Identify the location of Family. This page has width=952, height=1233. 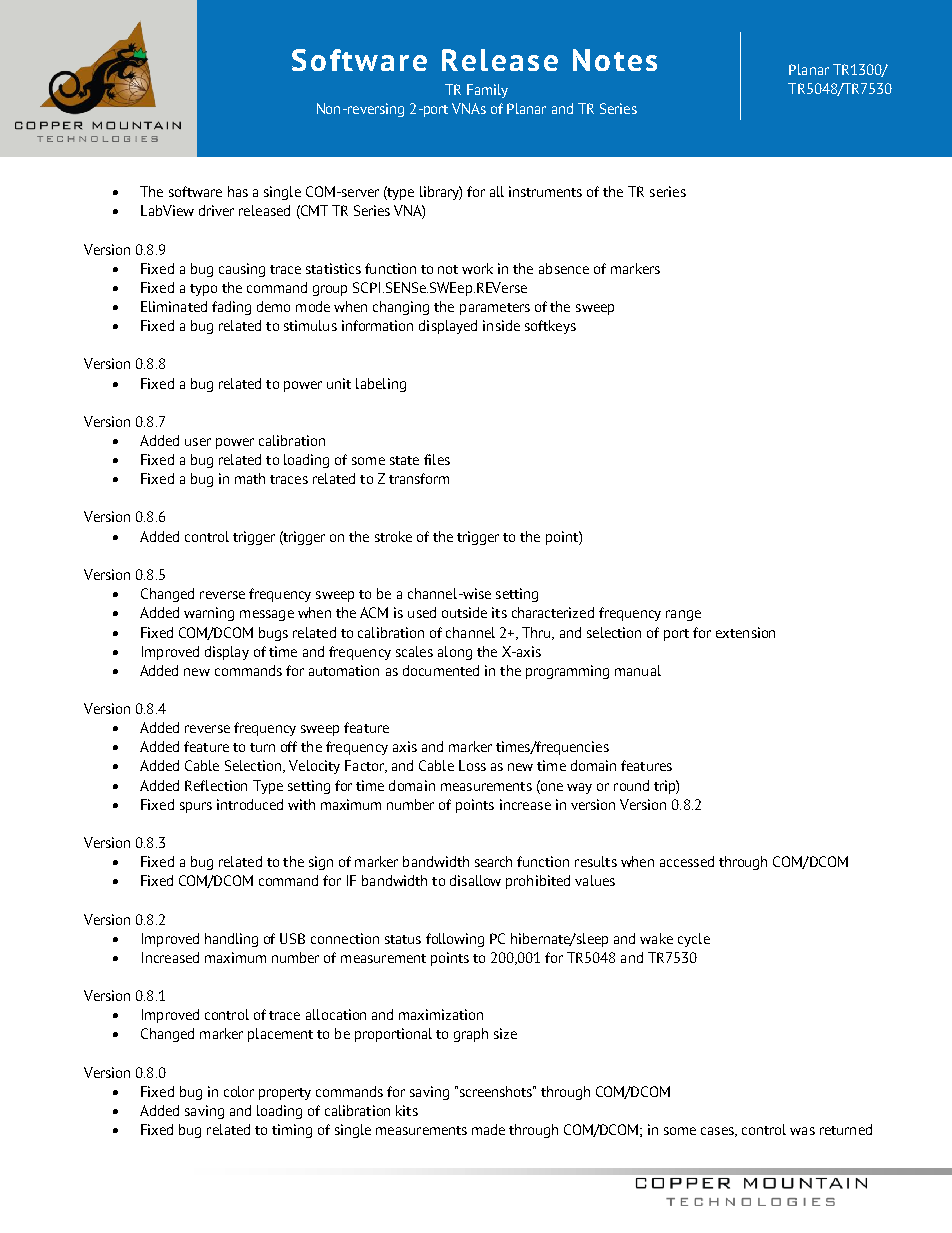
(487, 91).
